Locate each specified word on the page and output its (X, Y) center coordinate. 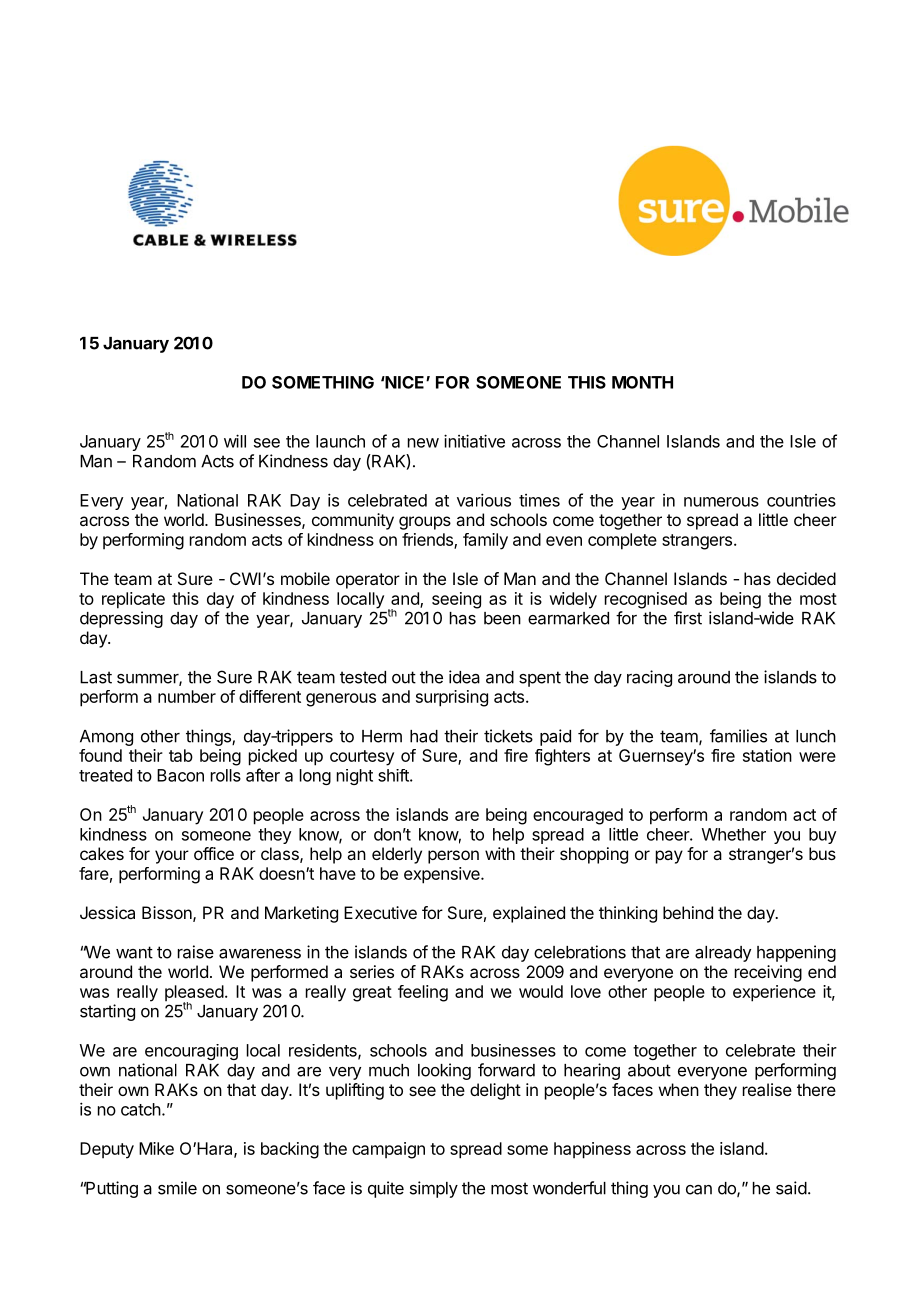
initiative (474, 441)
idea (464, 677)
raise (196, 952)
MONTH (642, 382)
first (688, 618)
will (235, 441)
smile (177, 1188)
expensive (443, 875)
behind (688, 912)
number (187, 696)
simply (434, 1189)
